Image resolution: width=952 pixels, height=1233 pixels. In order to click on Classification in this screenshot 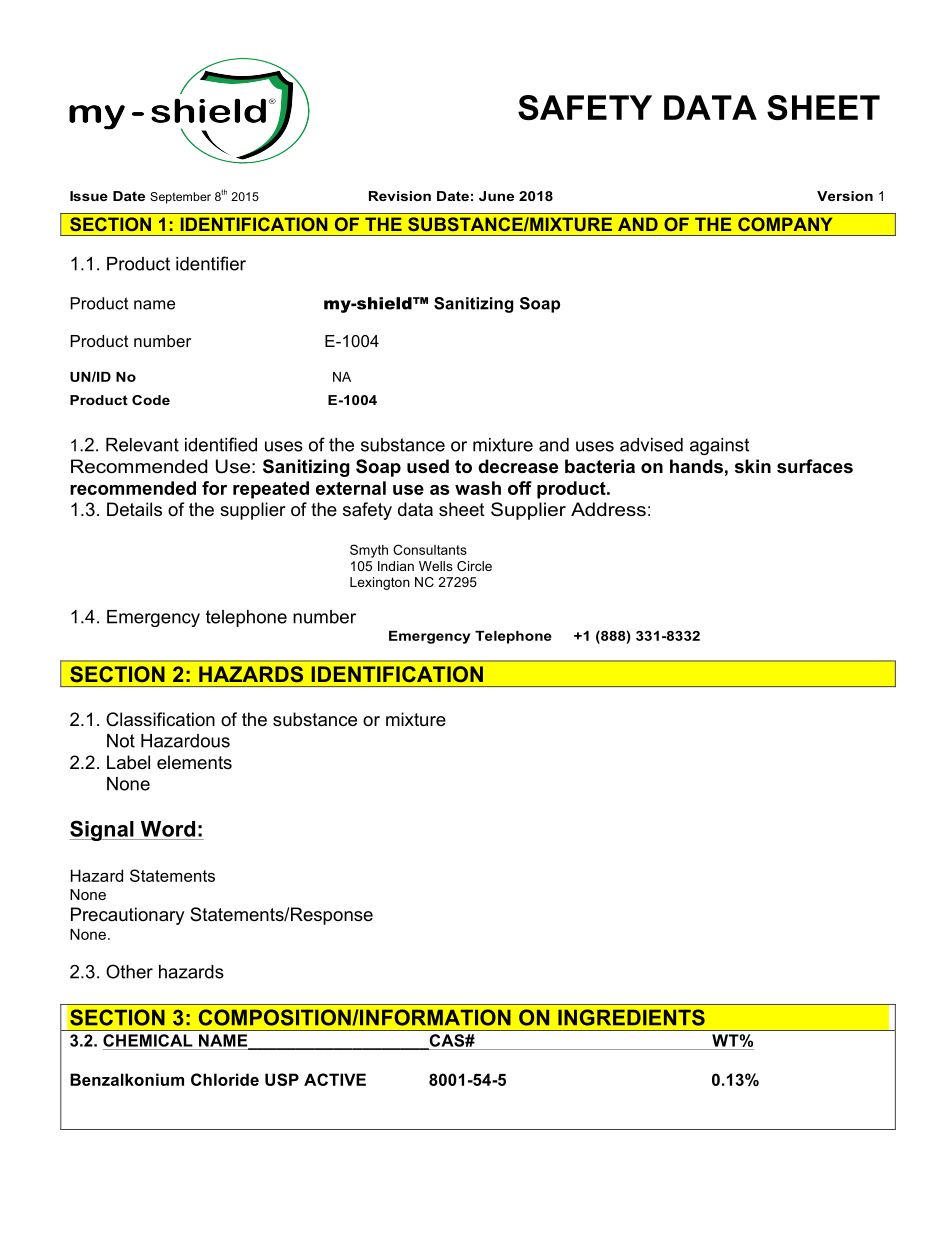, I will do `click(160, 719)`.
